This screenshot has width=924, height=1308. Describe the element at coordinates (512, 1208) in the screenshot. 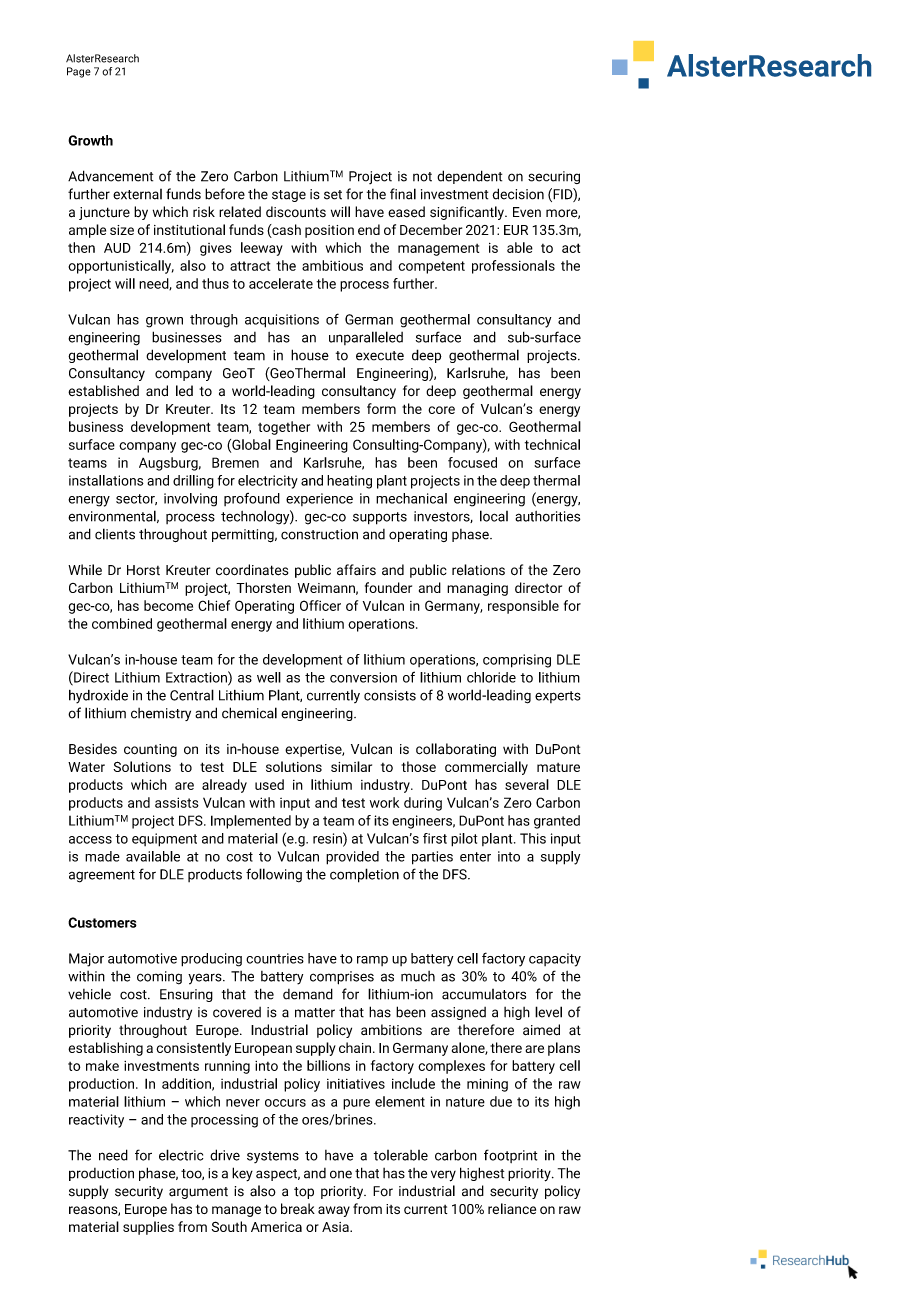

I see `reliance` at that location.
